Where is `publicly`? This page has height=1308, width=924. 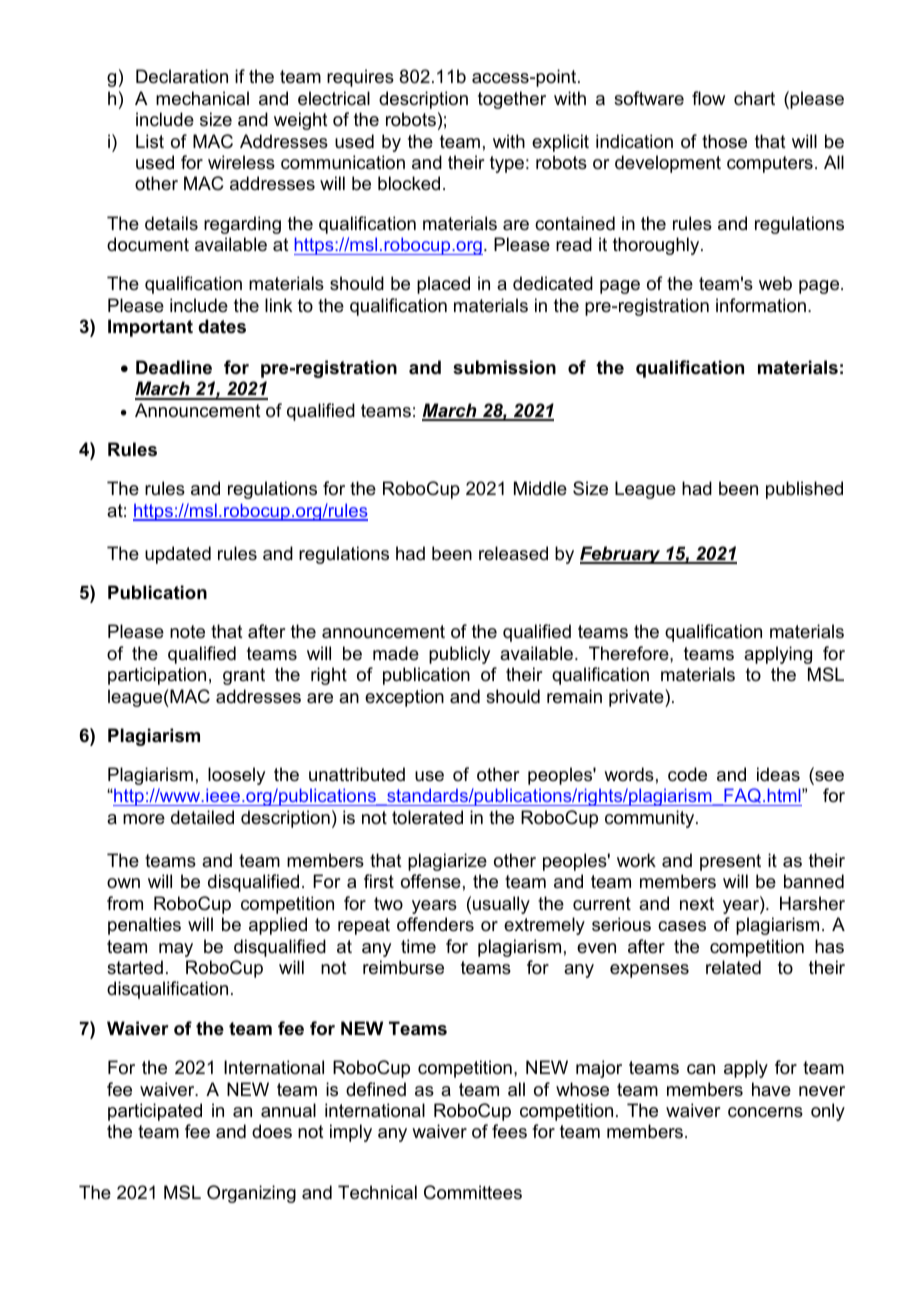
publicly is located at coordinates (459, 655).
